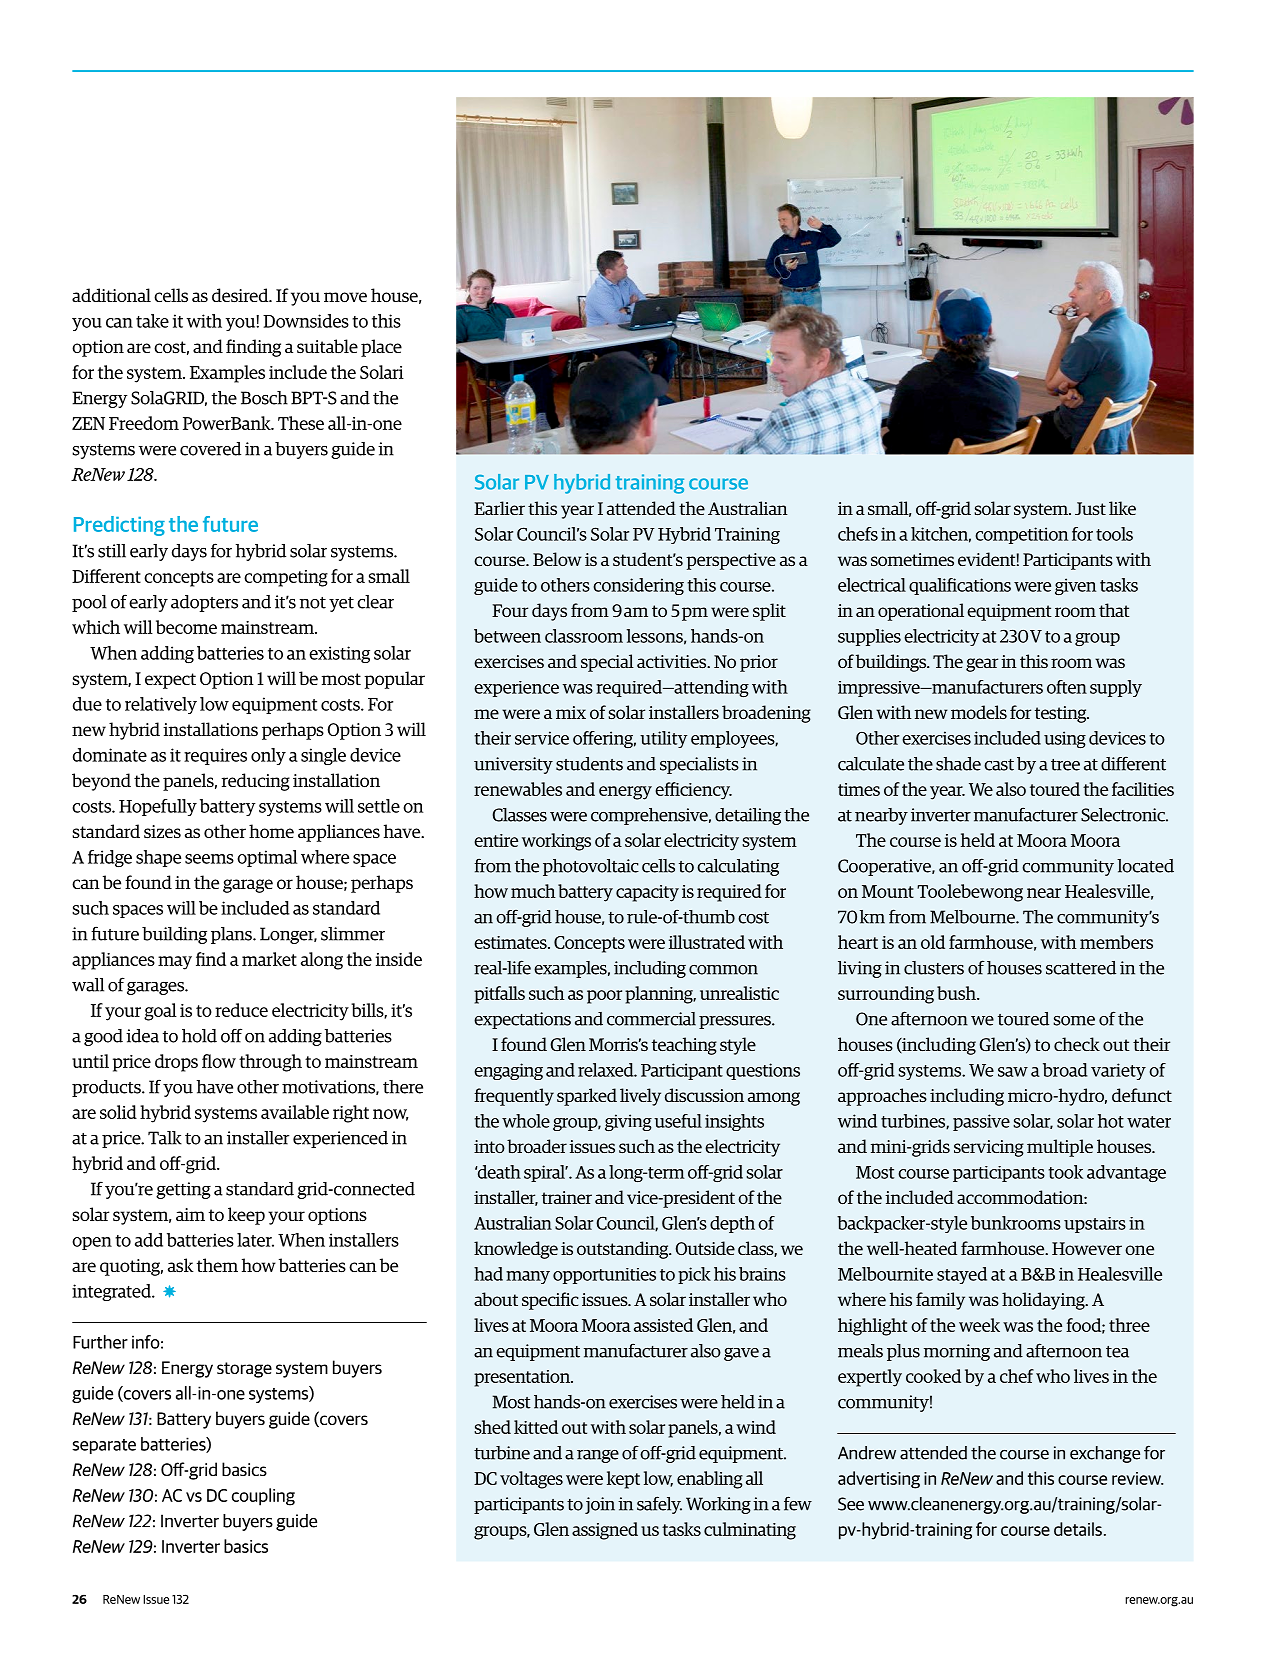  What do you see at coordinates (381, 348) in the screenshot?
I see `place` at bounding box center [381, 348].
